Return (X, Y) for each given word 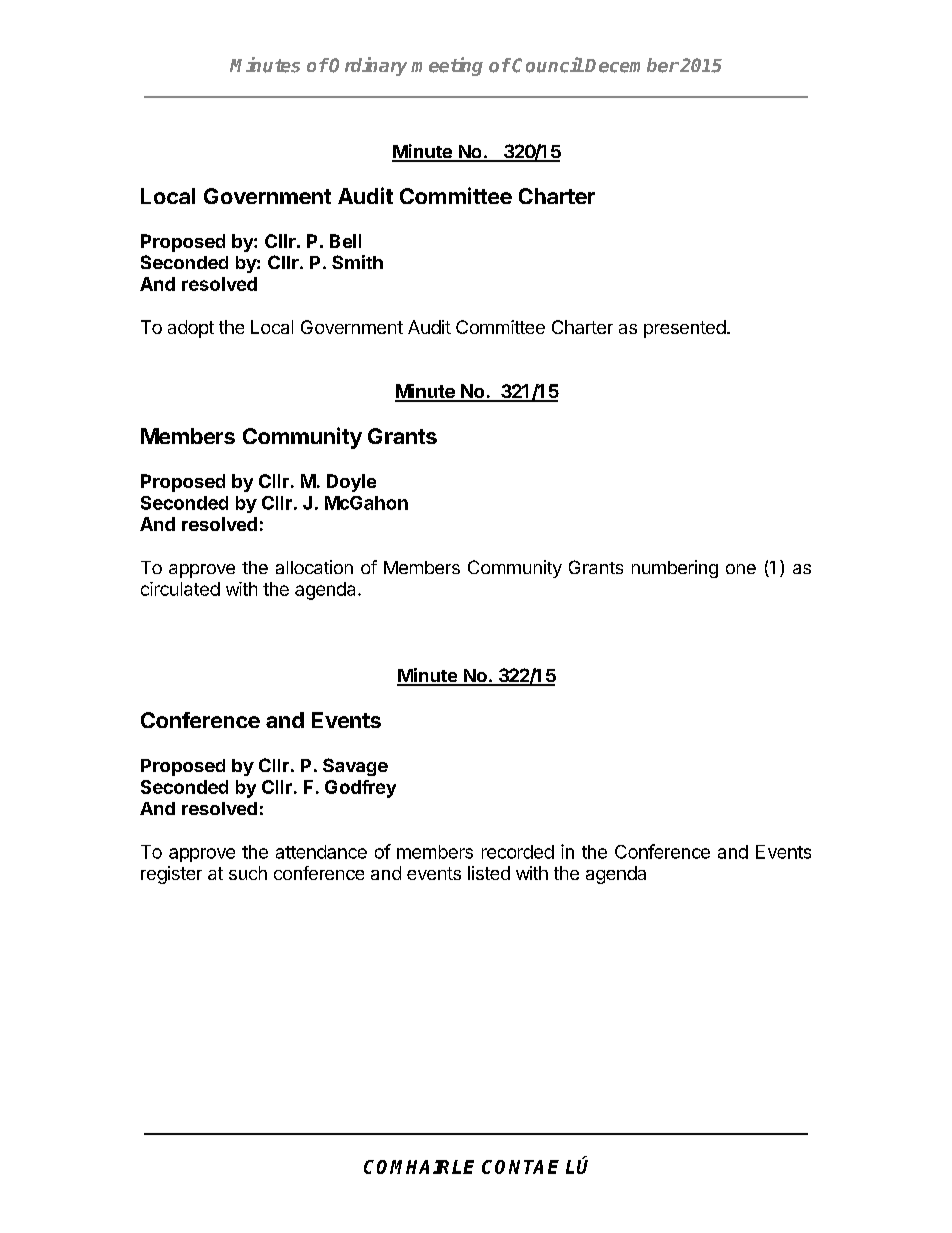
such (248, 873)
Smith (357, 262)
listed (489, 873)
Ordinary (367, 66)
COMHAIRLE (419, 1167)
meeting (447, 66)
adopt (191, 329)
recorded (518, 852)
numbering (675, 569)
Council (548, 65)
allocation (314, 567)
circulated (180, 589)
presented (685, 329)
